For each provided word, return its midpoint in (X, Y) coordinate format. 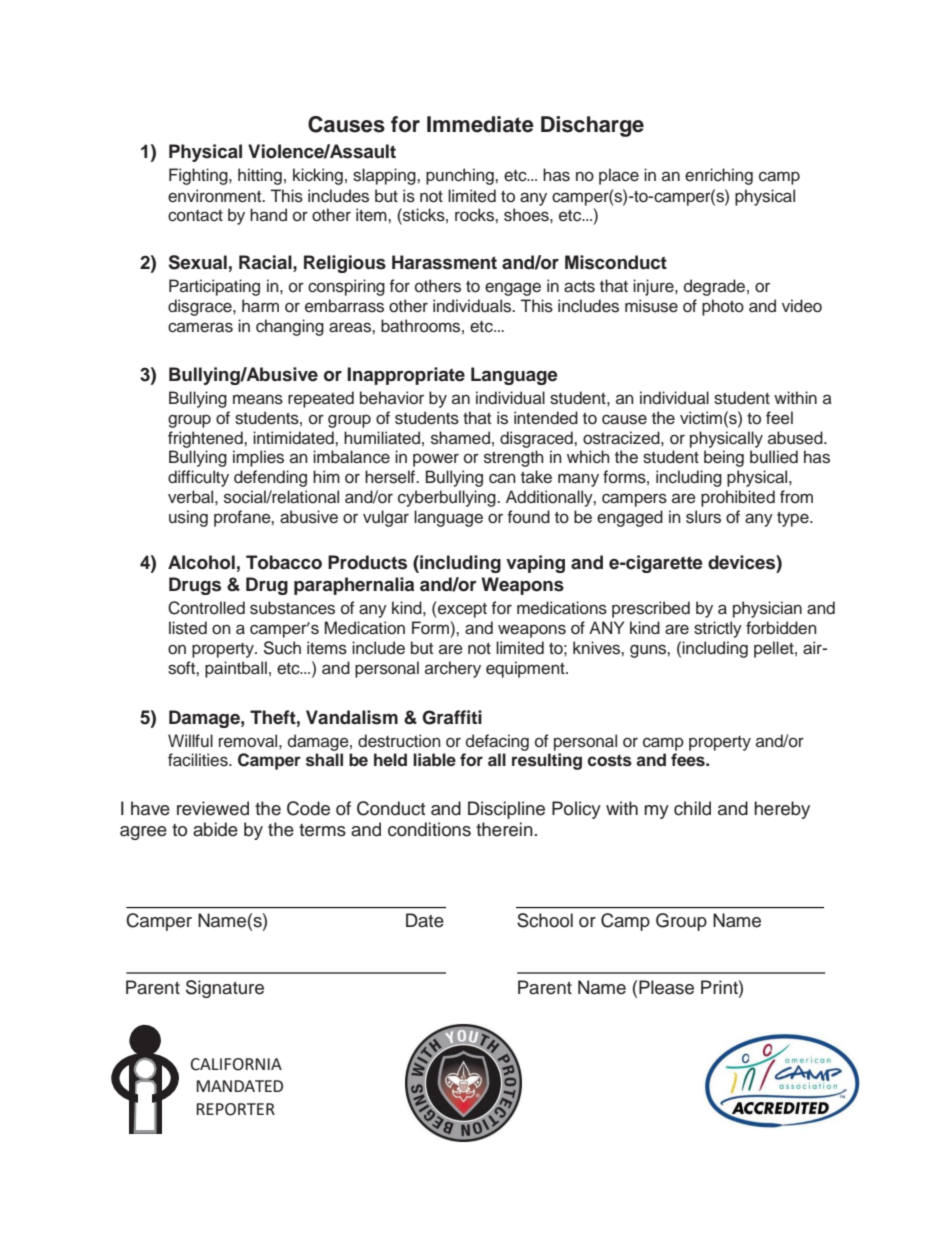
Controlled (206, 608)
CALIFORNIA (236, 1064)
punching (461, 176)
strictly (718, 629)
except (461, 609)
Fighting (199, 176)
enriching (719, 176)
